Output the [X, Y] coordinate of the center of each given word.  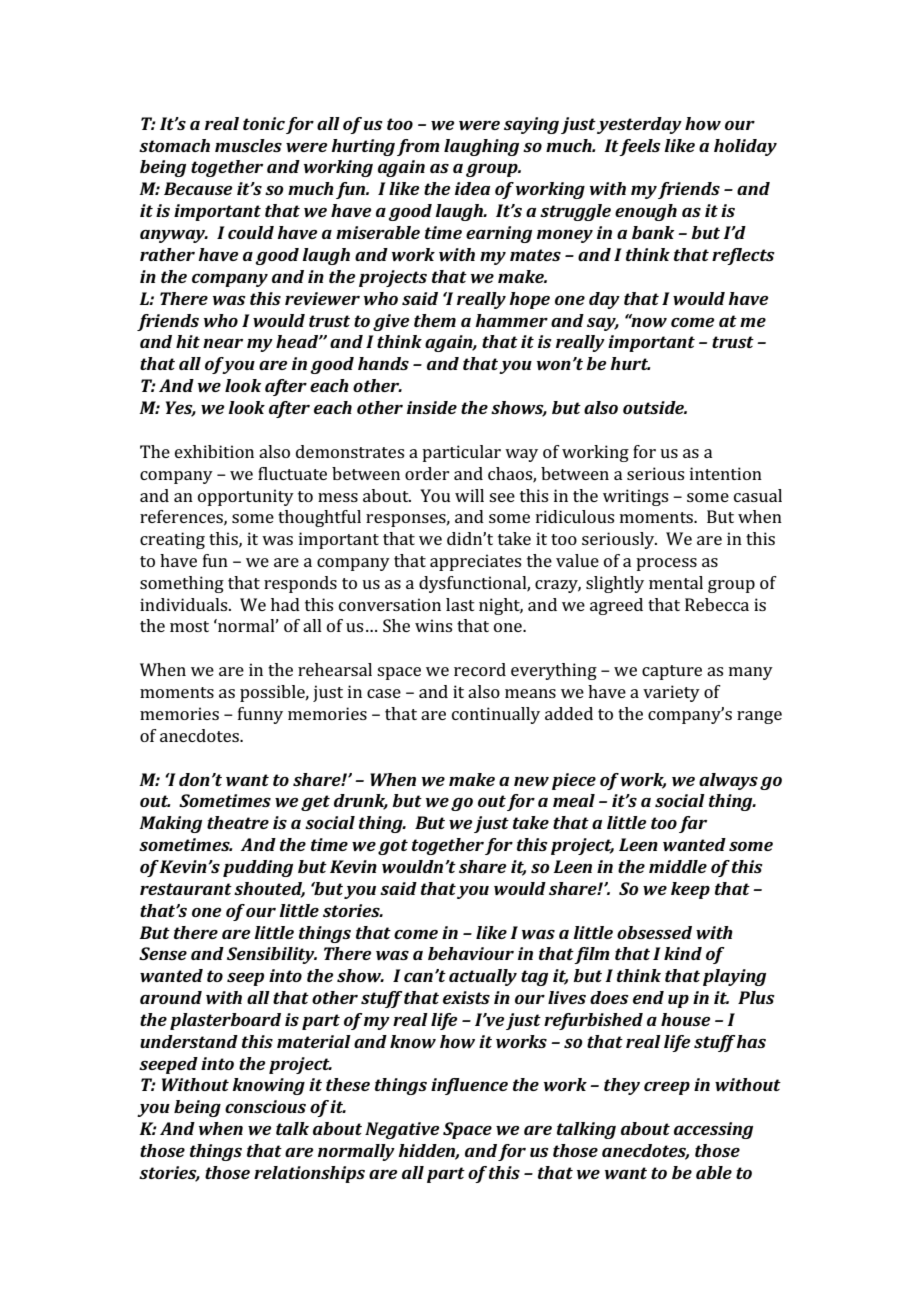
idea [472, 188]
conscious [265, 1106]
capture [672, 672]
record [480, 669]
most [189, 626]
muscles [248, 145]
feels [640, 147]
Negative [402, 1130]
